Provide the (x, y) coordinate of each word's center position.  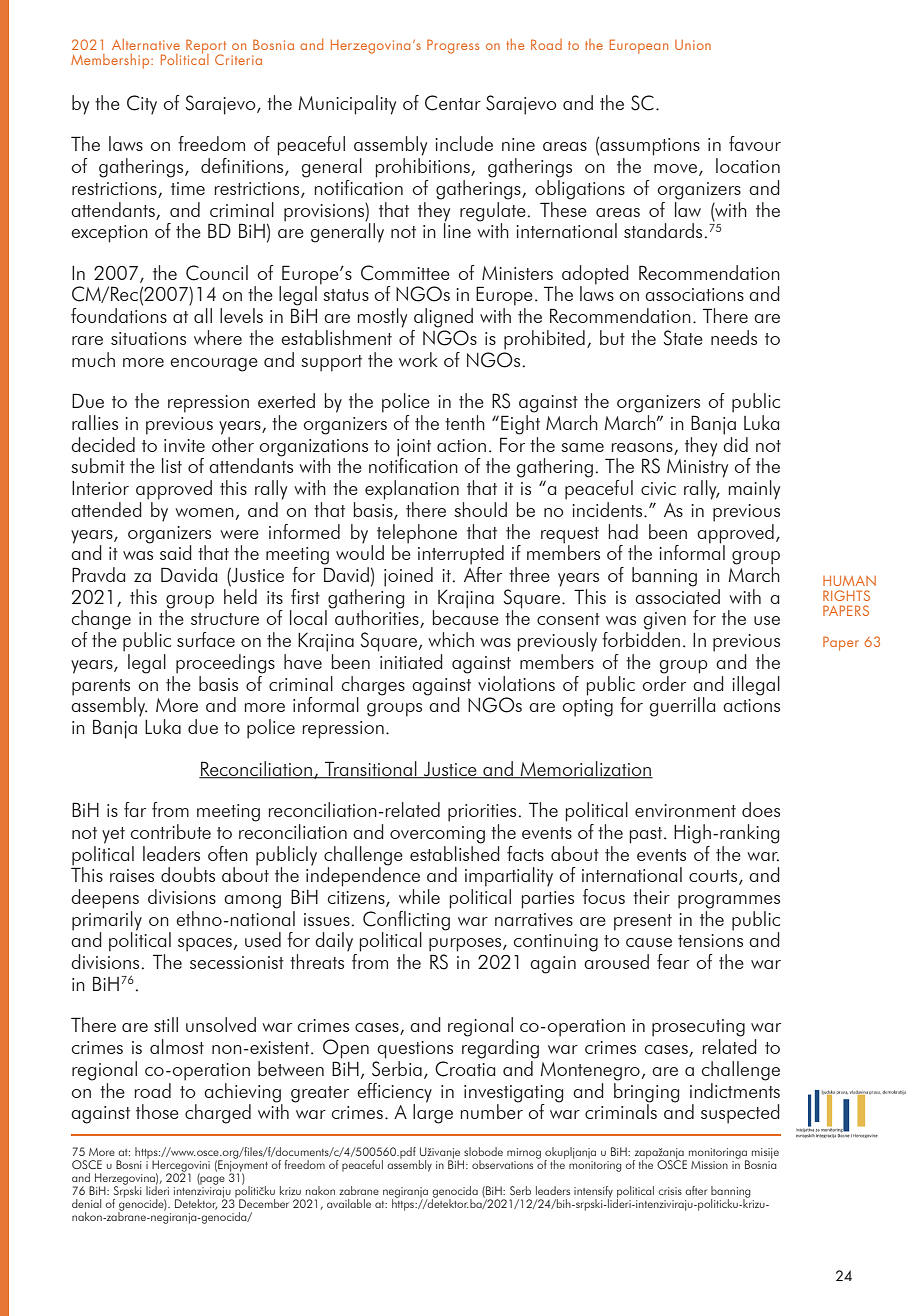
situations (148, 338)
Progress (453, 46)
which (451, 639)
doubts (188, 874)
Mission (709, 1165)
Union (693, 45)
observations (502, 1164)
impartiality (509, 877)
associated (677, 595)
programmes (729, 902)
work (418, 359)
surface (206, 639)
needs (734, 337)
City (142, 105)
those (157, 1111)
